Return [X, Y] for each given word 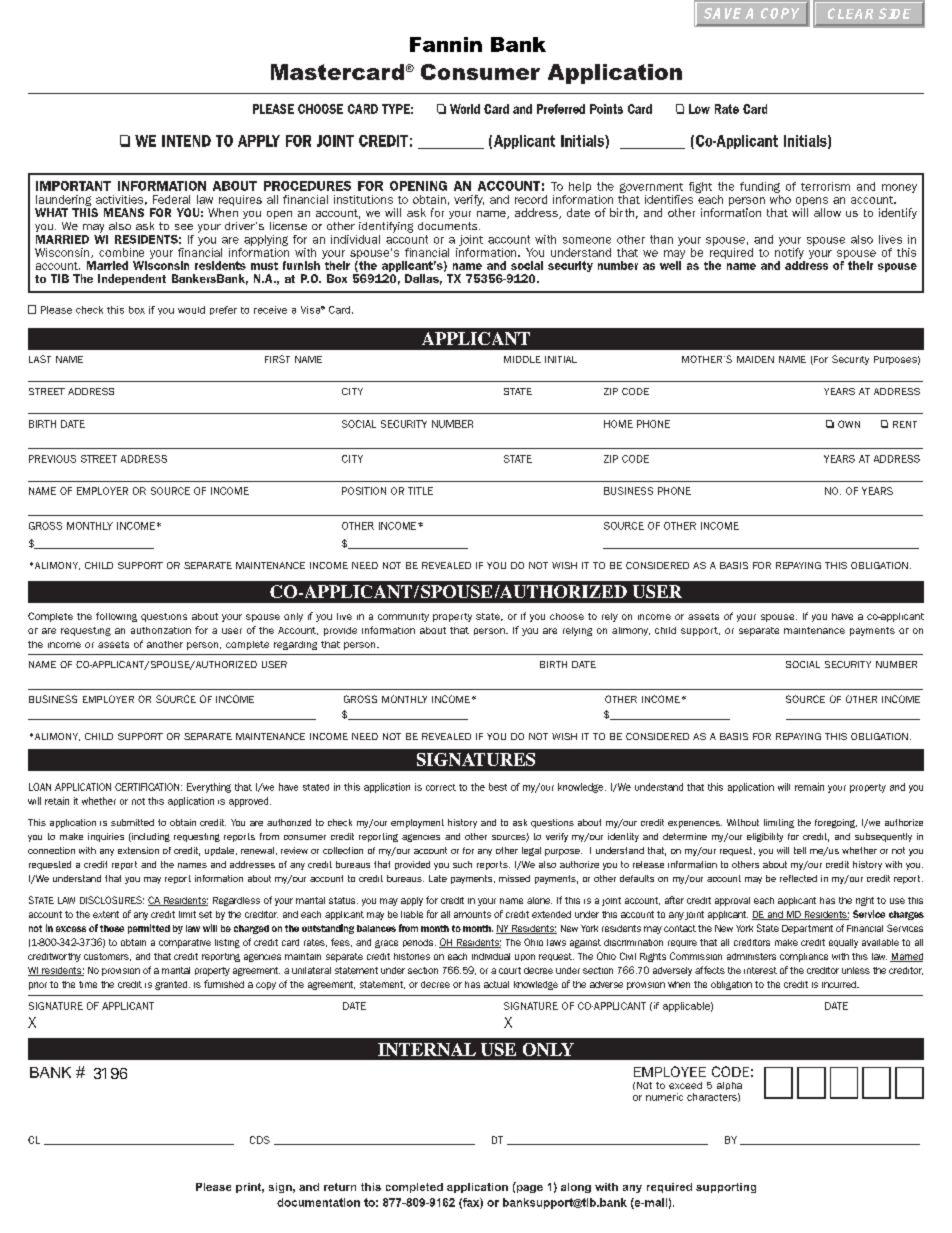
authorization [161, 630]
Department [807, 929]
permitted [149, 929]
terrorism [825, 186]
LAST [40, 359]
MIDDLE [522, 359]
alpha [729, 1086]
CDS [260, 1140]
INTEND [186, 141]
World [465, 109]
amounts [472, 914]
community [403, 617]
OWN [849, 424]
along [576, 1188]
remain [809, 787]
